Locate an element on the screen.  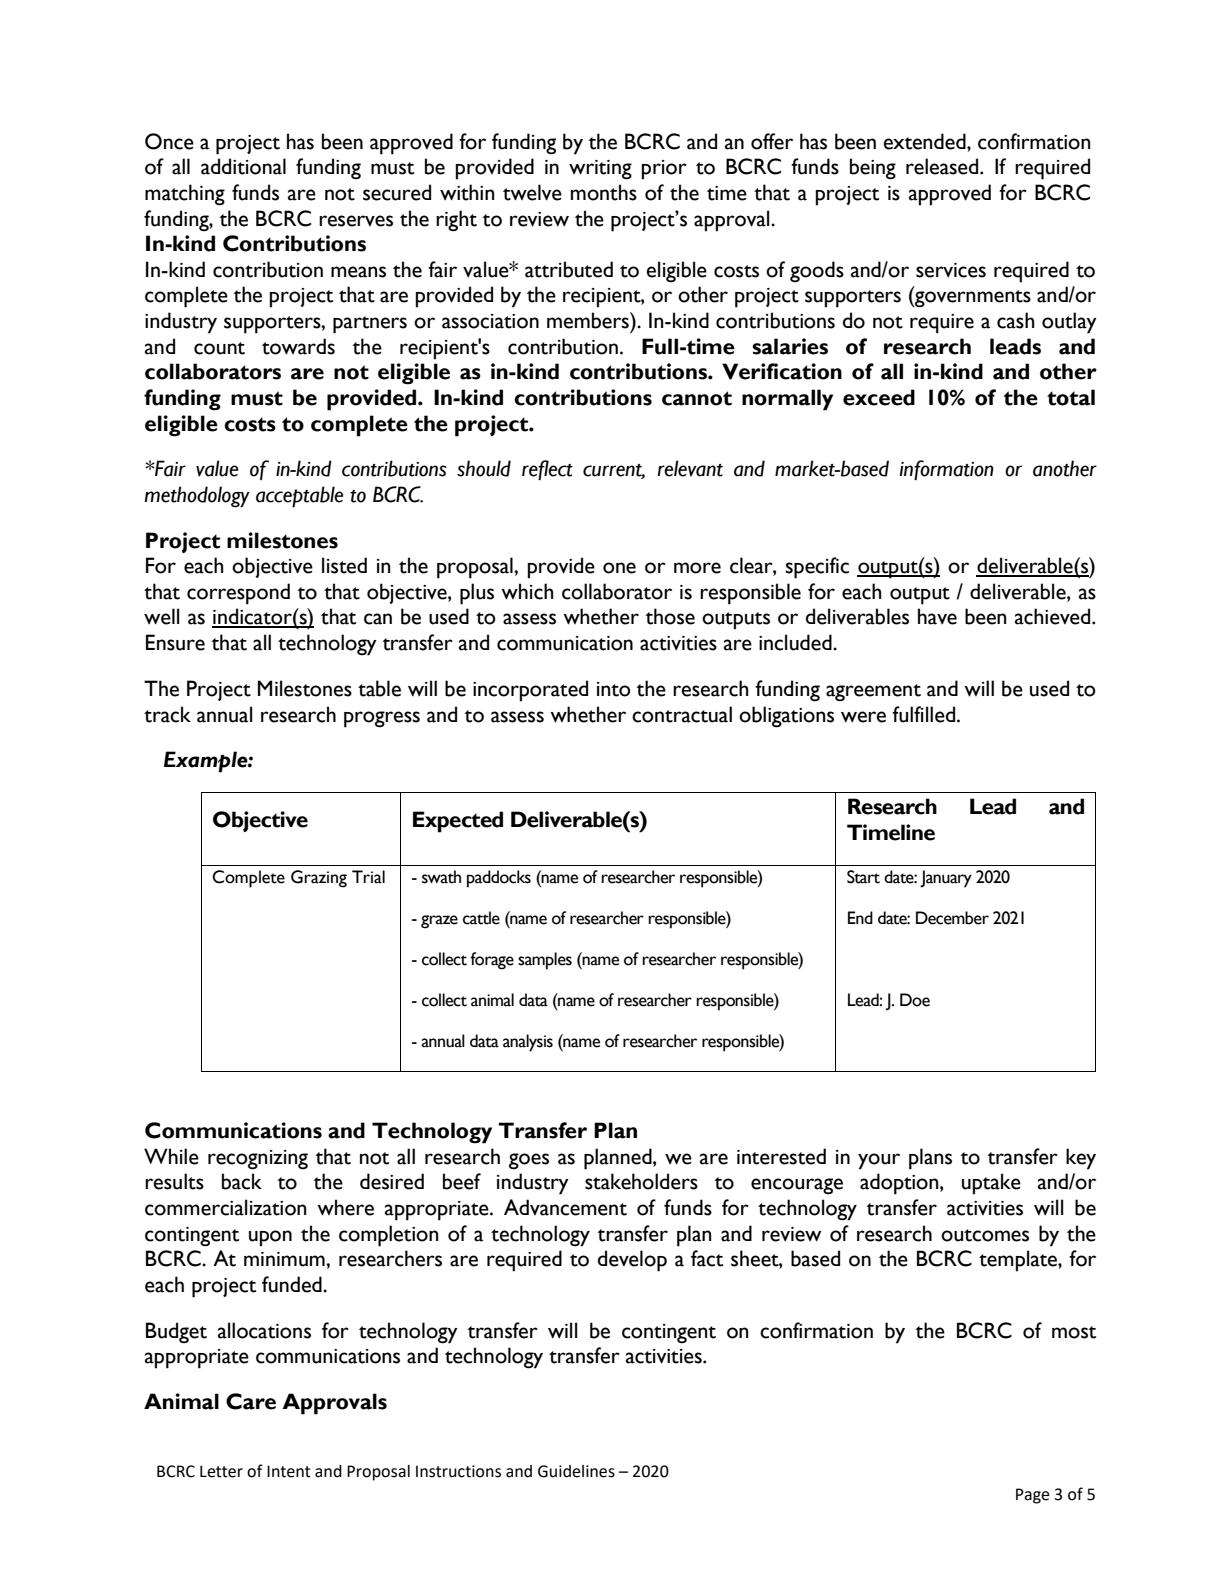
additional is located at coordinates (243, 166).
